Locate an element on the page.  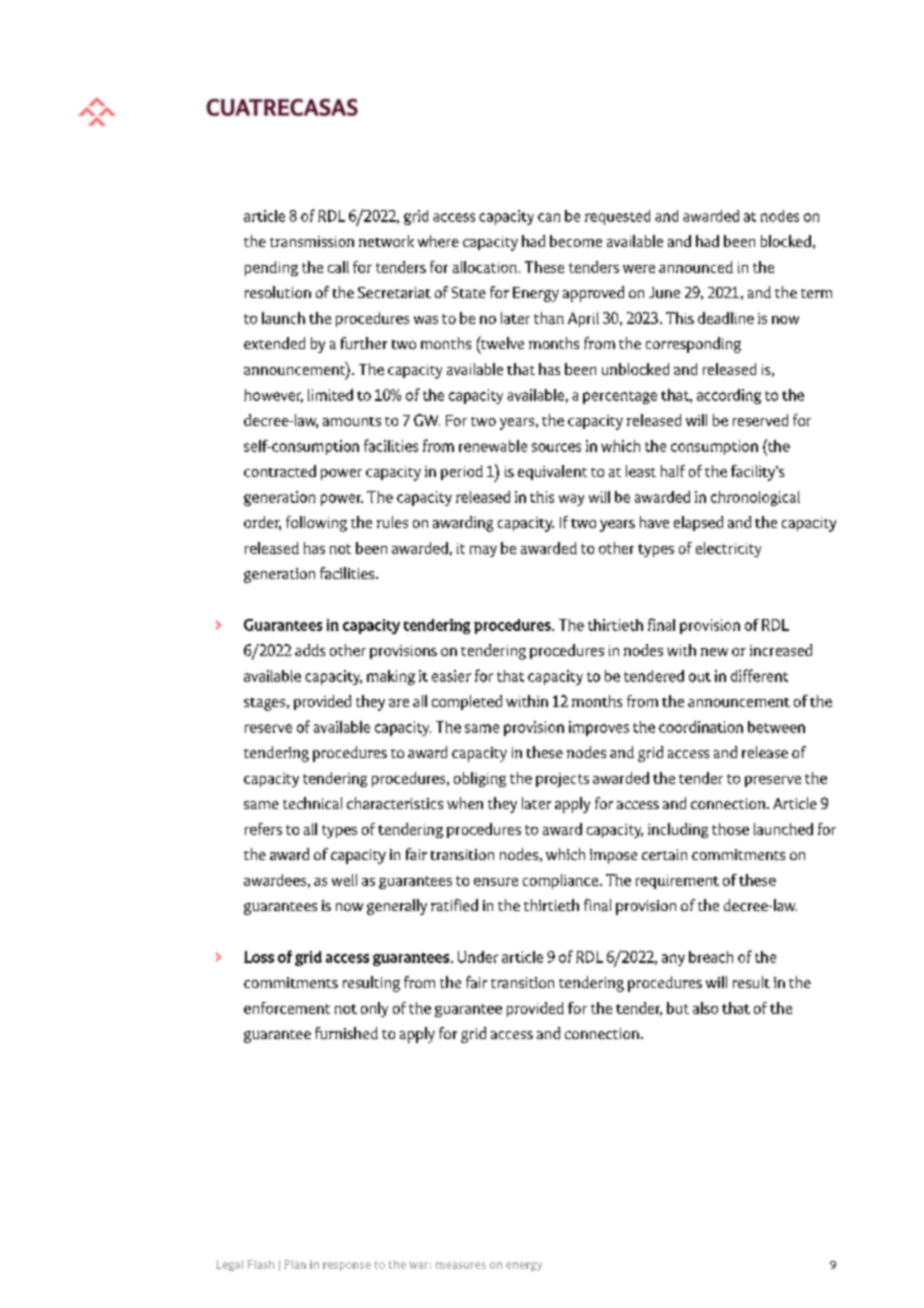
projects is located at coordinates (562, 780).
